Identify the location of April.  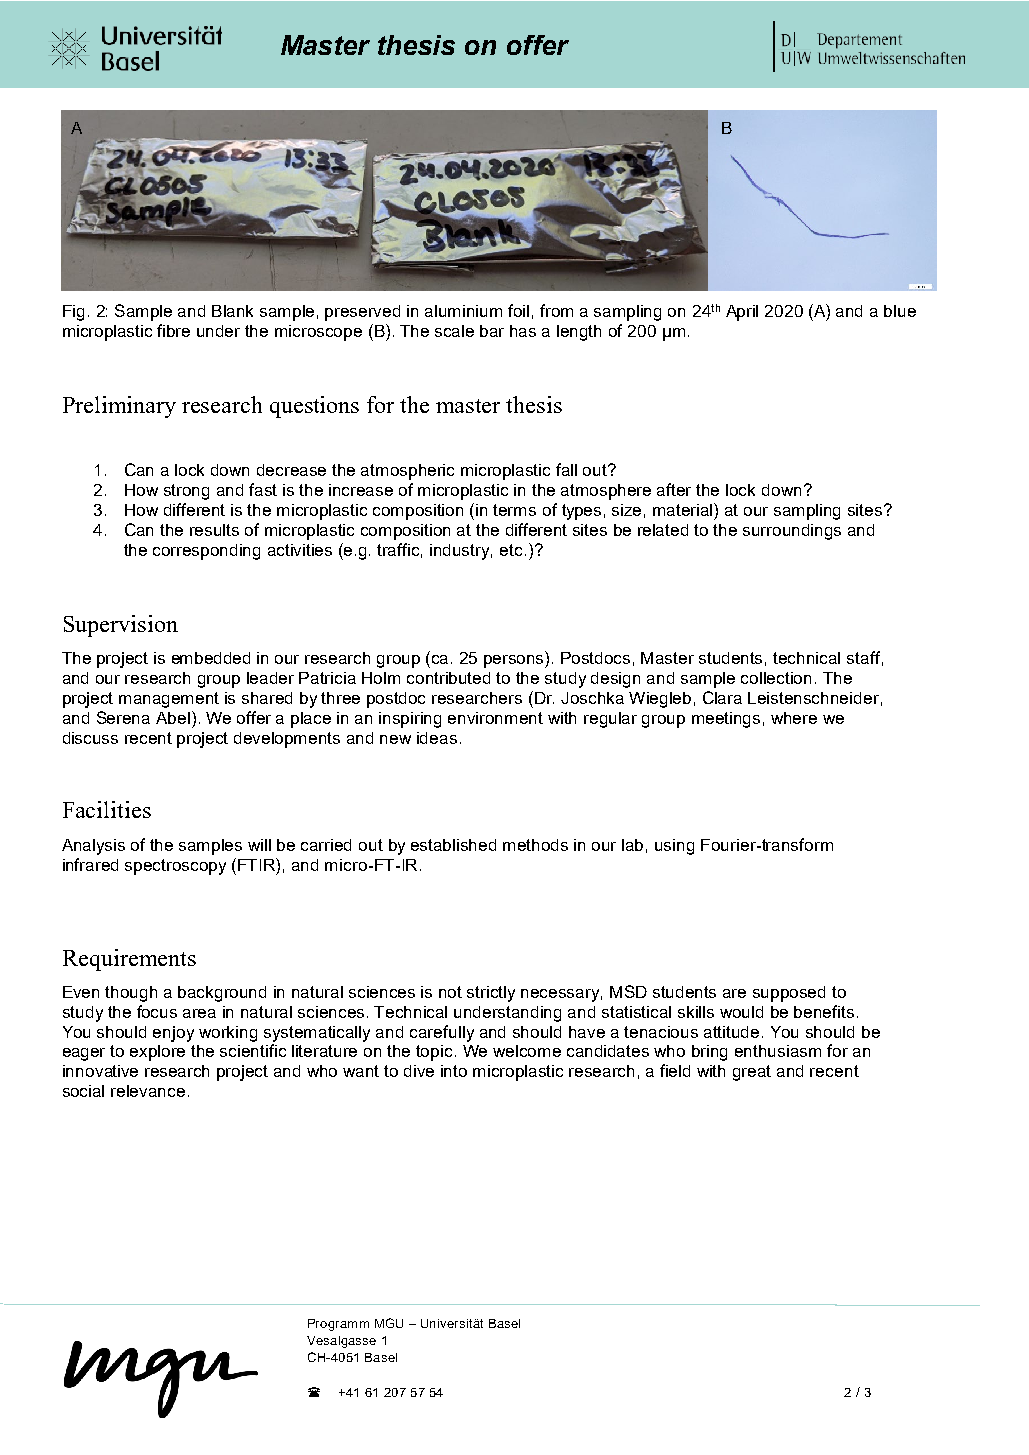
(742, 313).
